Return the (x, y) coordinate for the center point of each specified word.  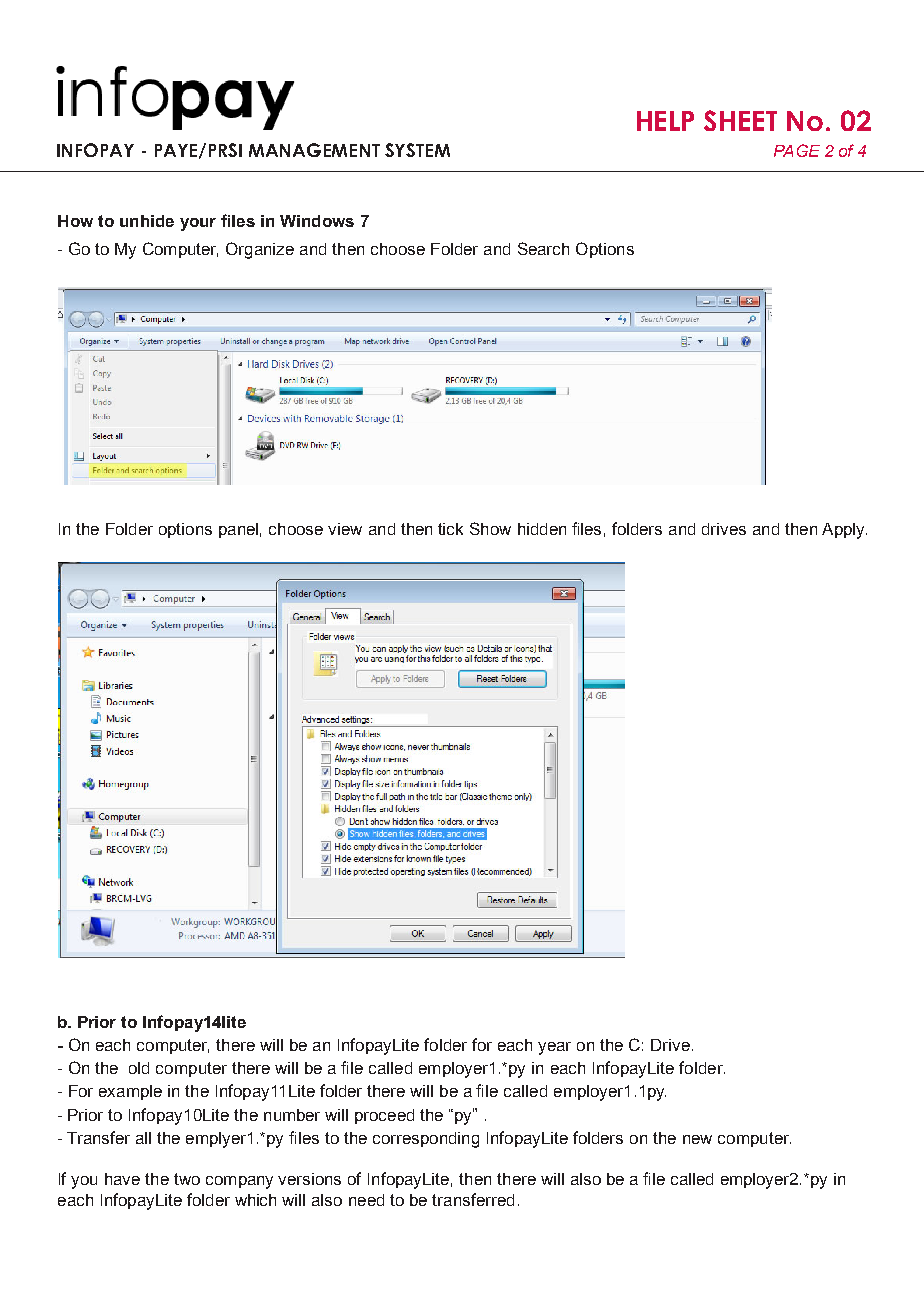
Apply (844, 531)
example (130, 1092)
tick (450, 529)
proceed (384, 1116)
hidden (542, 529)
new (697, 1139)
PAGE (797, 150)
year (554, 1048)
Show (490, 528)
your (198, 224)
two (187, 1179)
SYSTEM (417, 150)
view (345, 529)
